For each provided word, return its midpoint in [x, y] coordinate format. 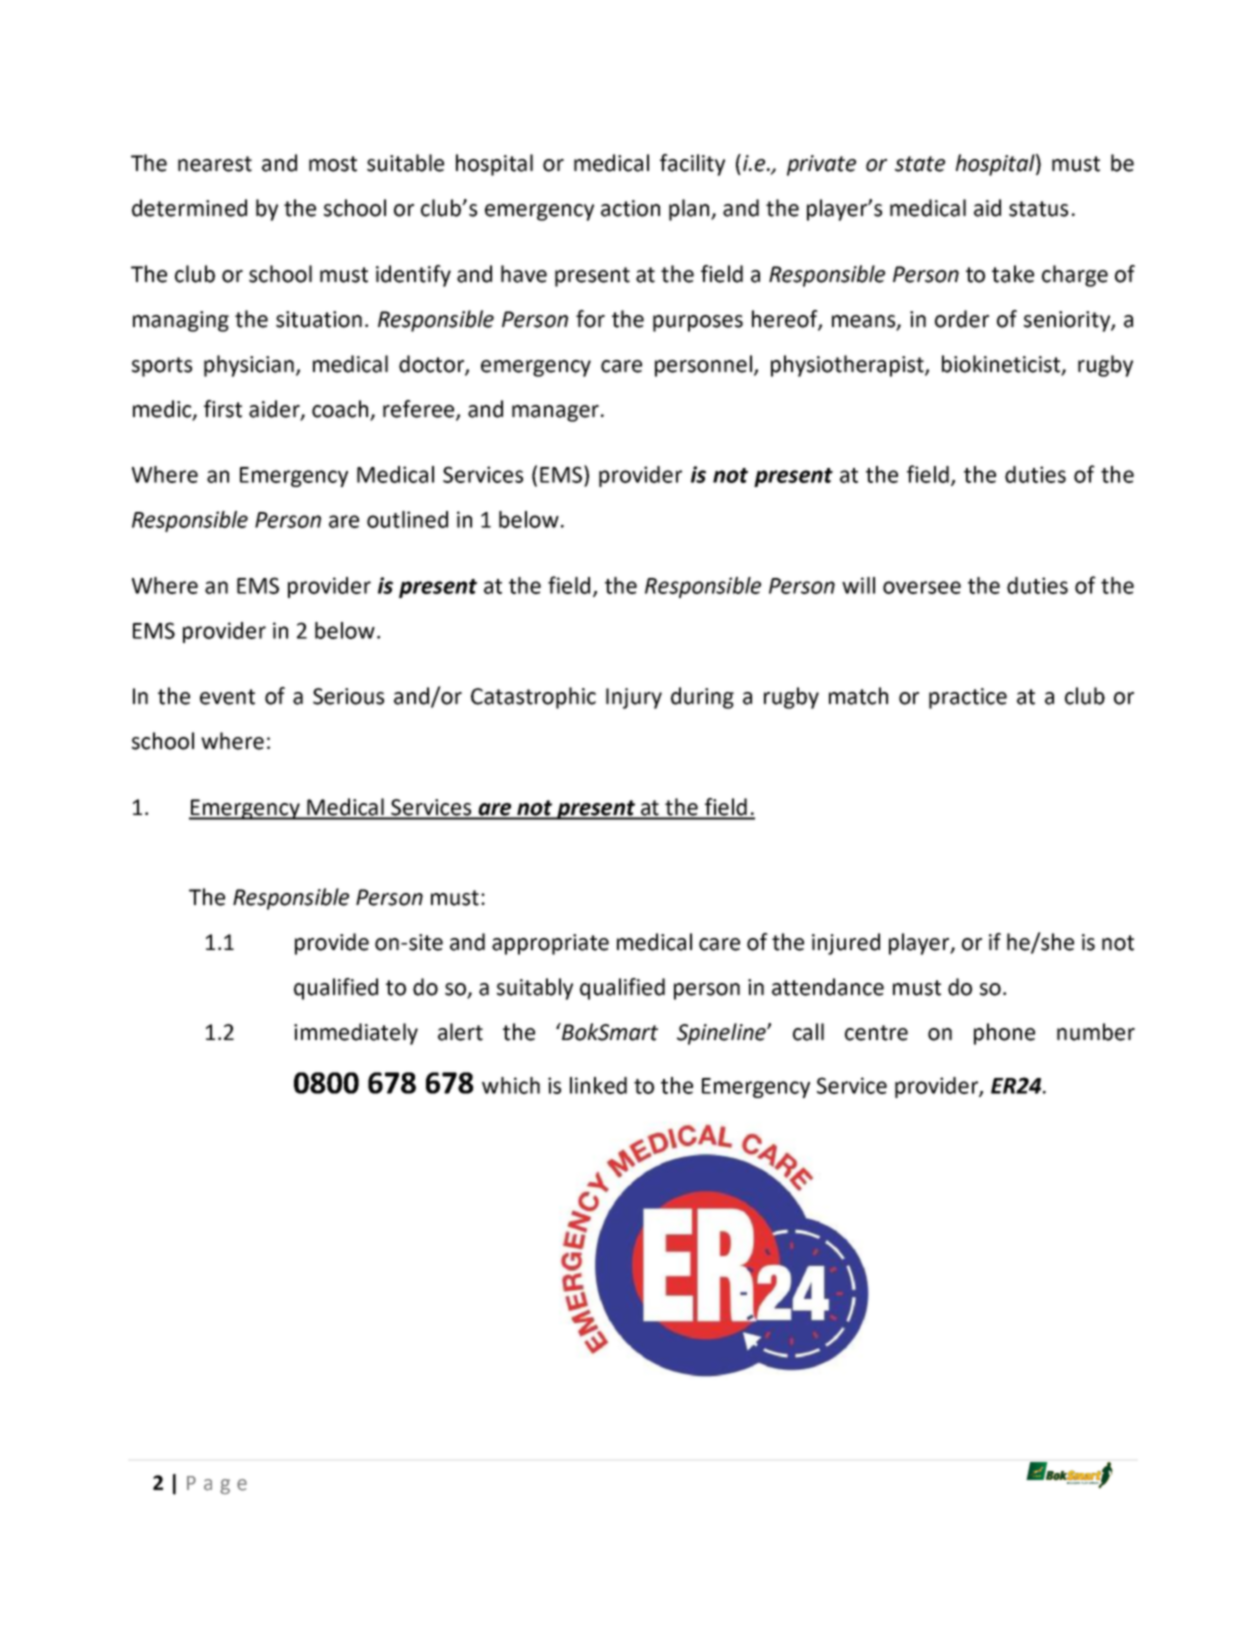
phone [1004, 1034]
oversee [922, 587]
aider [275, 410]
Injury [634, 698]
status [1038, 209]
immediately [356, 1034]
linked [598, 1085]
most [333, 164]
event [227, 697]
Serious [348, 696]
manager [555, 413]
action [630, 208]
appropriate [550, 944]
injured [846, 944]
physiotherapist [848, 366]
